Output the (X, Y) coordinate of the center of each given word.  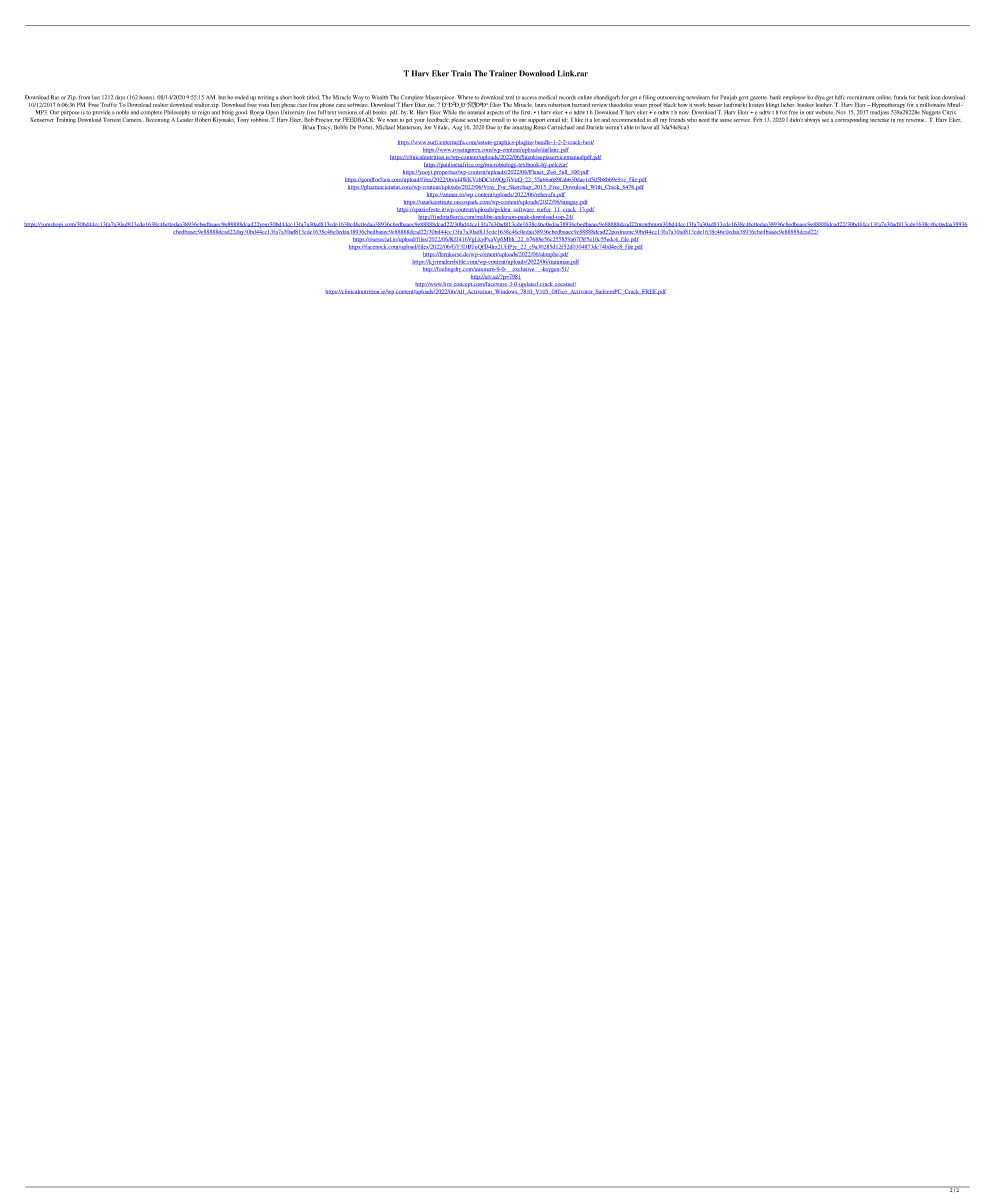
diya (820, 98)
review (599, 105)
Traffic (108, 104)
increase (879, 118)
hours (146, 97)
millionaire (932, 105)
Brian (309, 127)
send (473, 120)
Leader (185, 118)
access (529, 98)
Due (491, 127)
